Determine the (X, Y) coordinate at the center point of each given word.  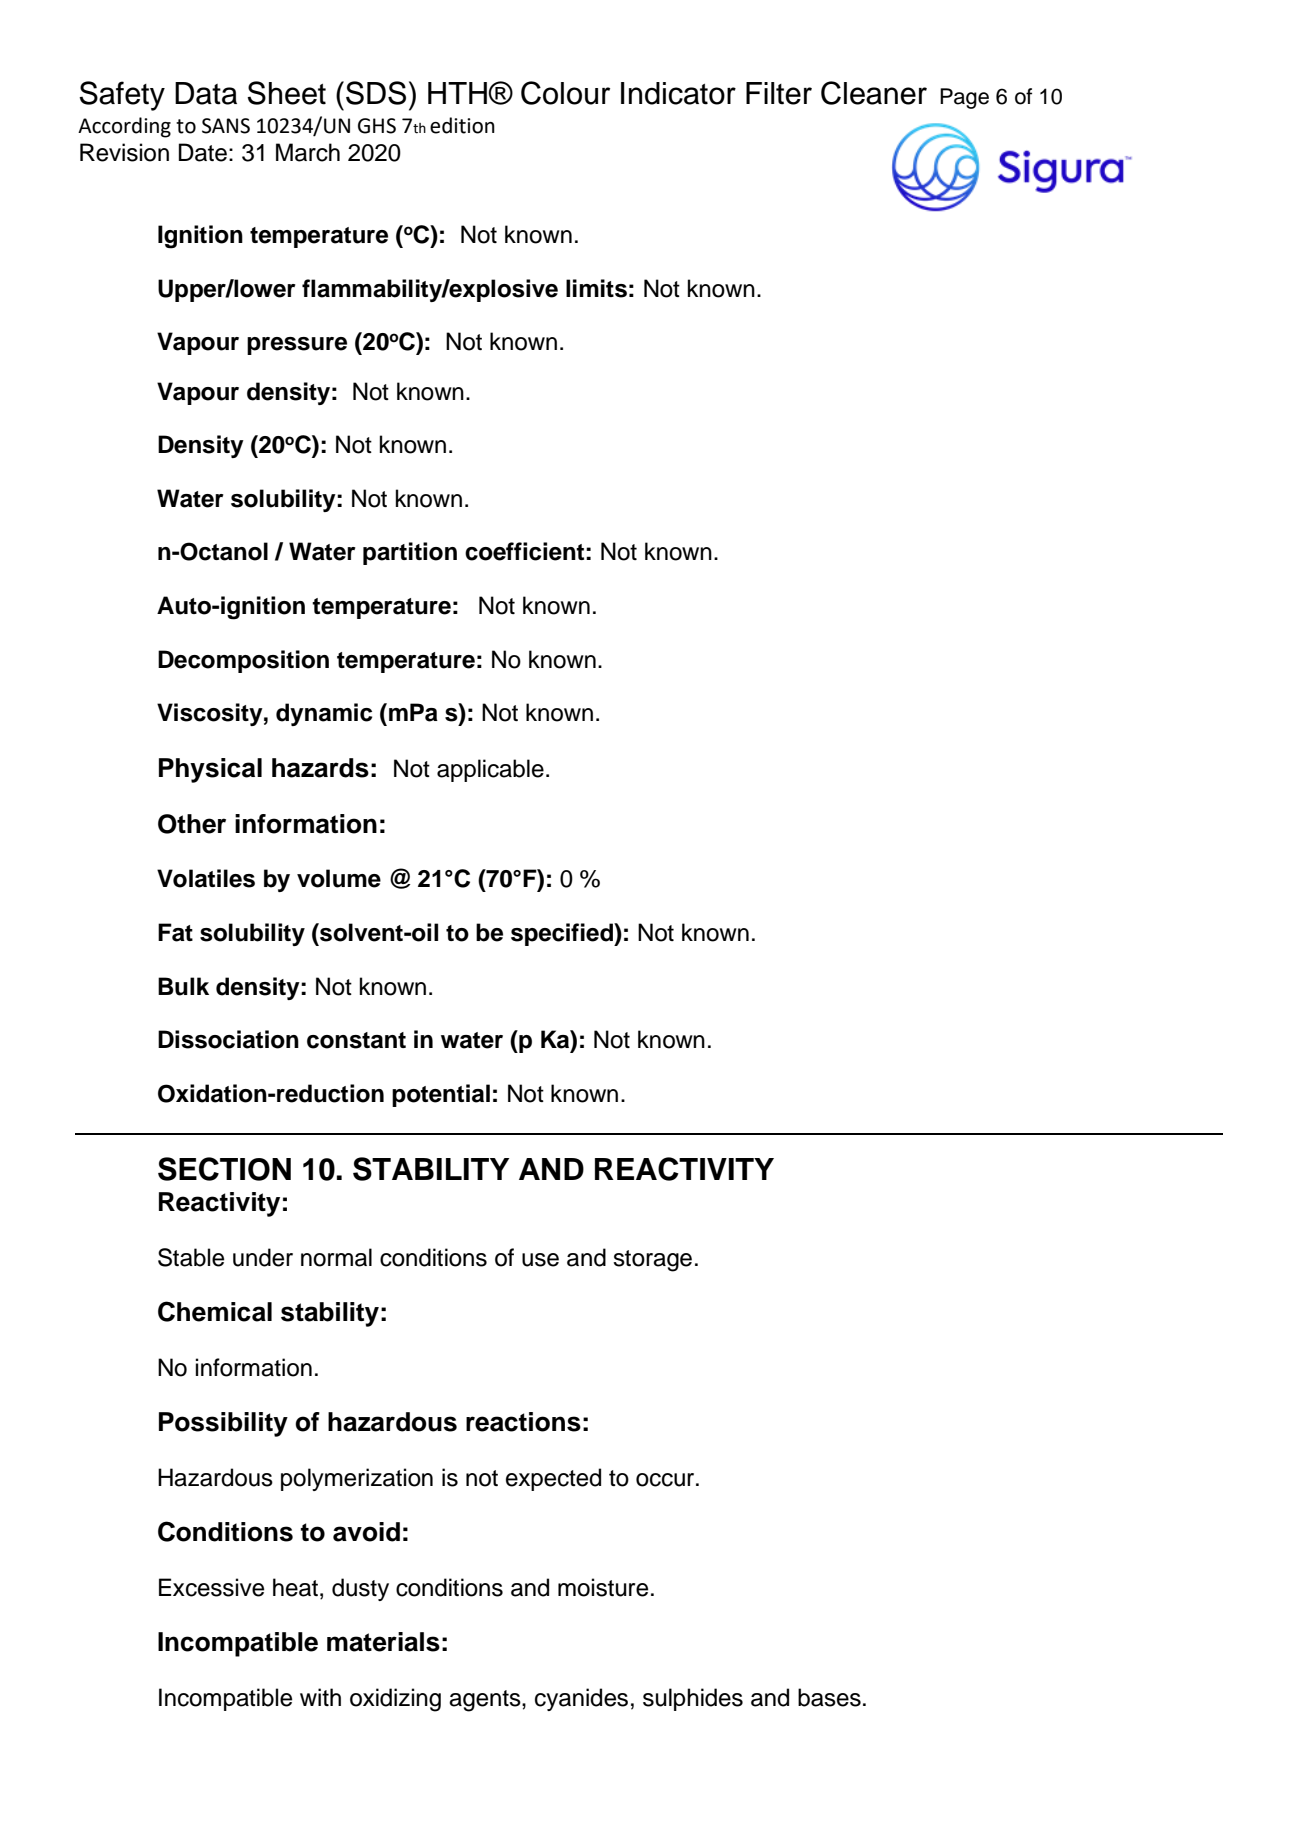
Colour (565, 93)
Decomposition (243, 661)
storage (652, 1261)
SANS (226, 126)
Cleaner (874, 93)
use (540, 1260)
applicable (490, 770)
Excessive (211, 1587)
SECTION (224, 1169)
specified (563, 934)
